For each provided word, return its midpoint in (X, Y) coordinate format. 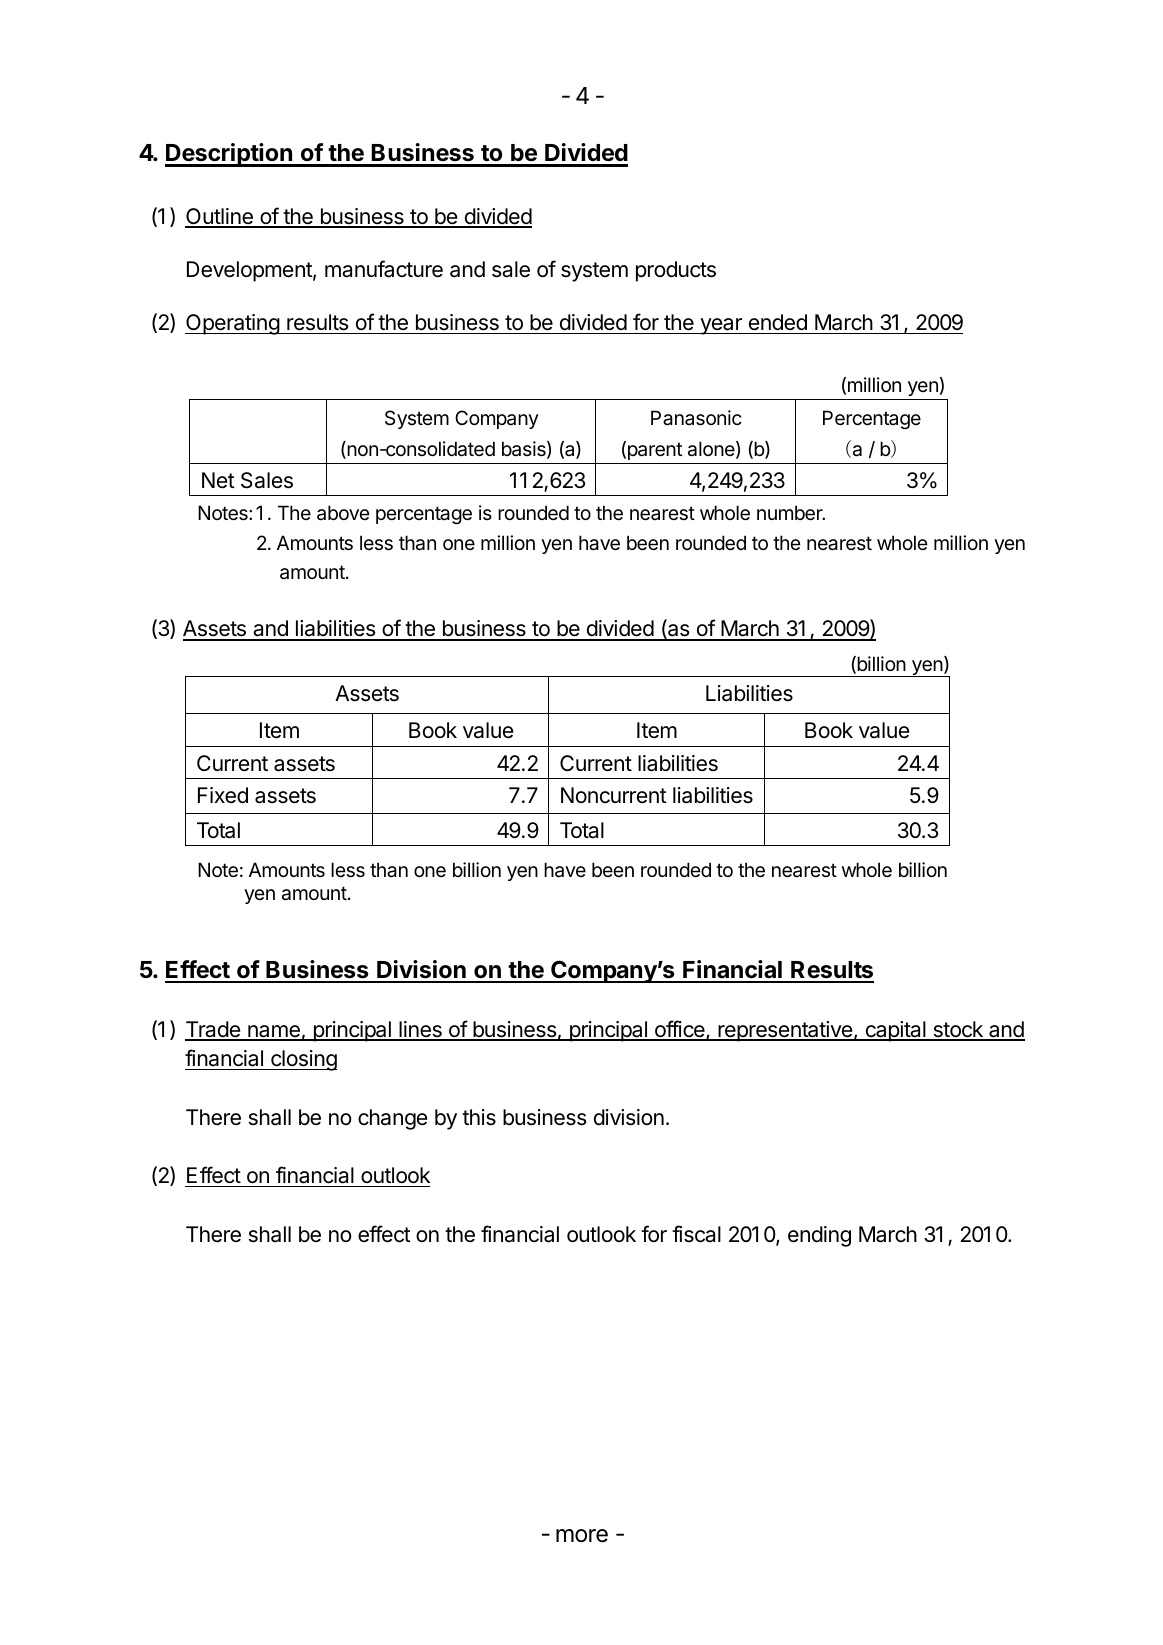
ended (778, 322)
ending (819, 1236)
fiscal (696, 1234)
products (676, 271)
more (582, 1536)
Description (230, 155)
